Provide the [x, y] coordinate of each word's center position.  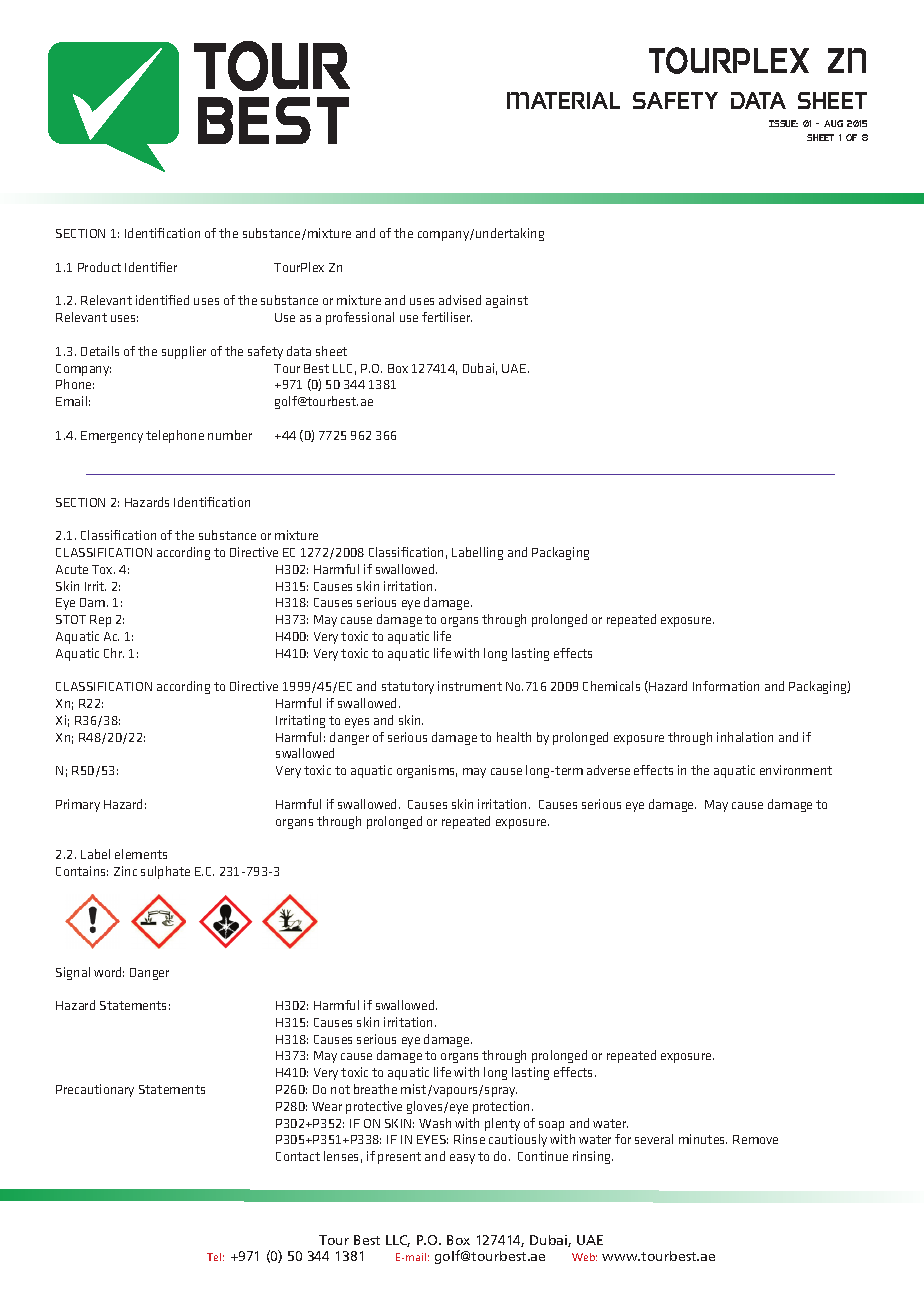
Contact [298, 1156]
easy [462, 1159]
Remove [755, 1139]
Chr [114, 653]
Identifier [151, 267]
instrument [470, 686]
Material [563, 100]
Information [726, 686]
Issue [783, 123]
